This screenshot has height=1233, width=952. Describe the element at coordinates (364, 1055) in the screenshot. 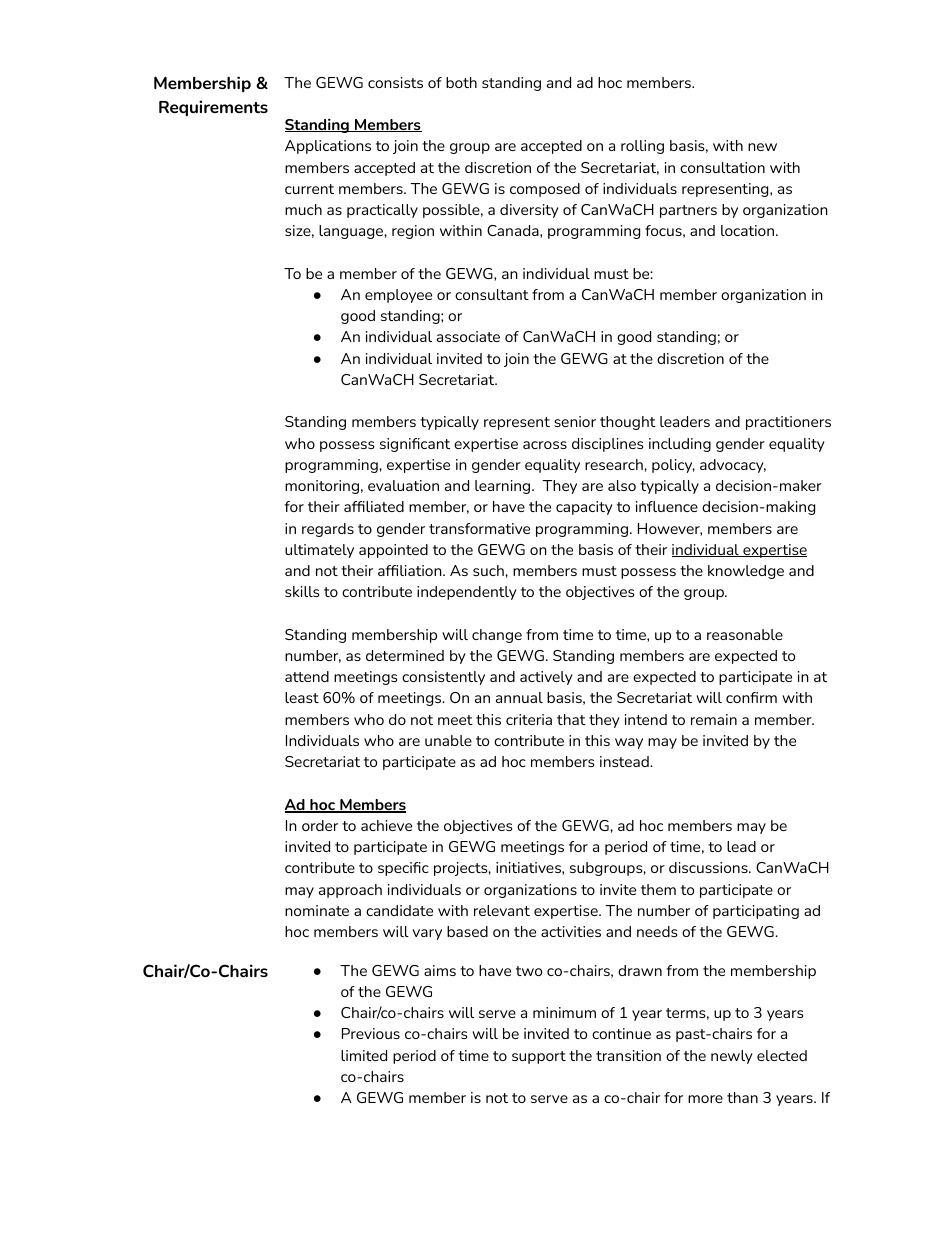

I see `limited` at that location.
